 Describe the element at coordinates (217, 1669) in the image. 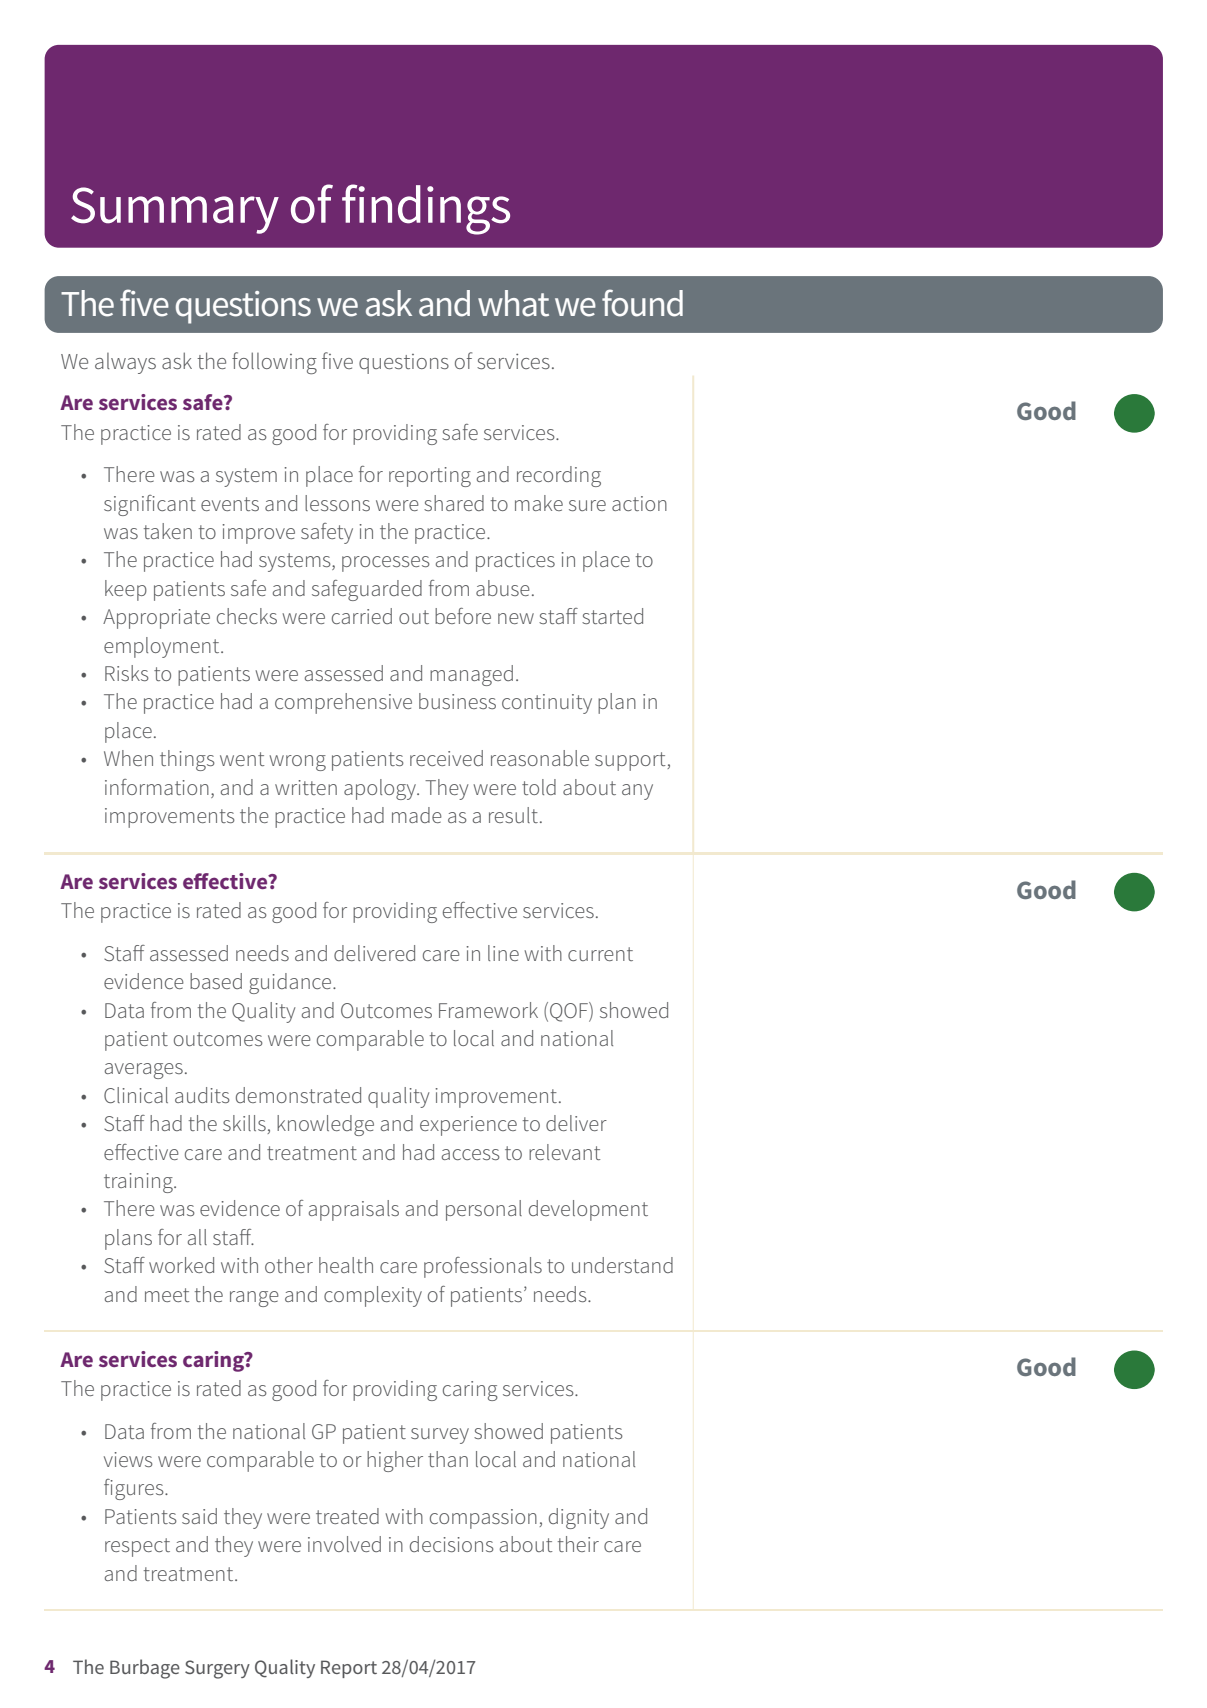

I see `Surgery` at that location.
